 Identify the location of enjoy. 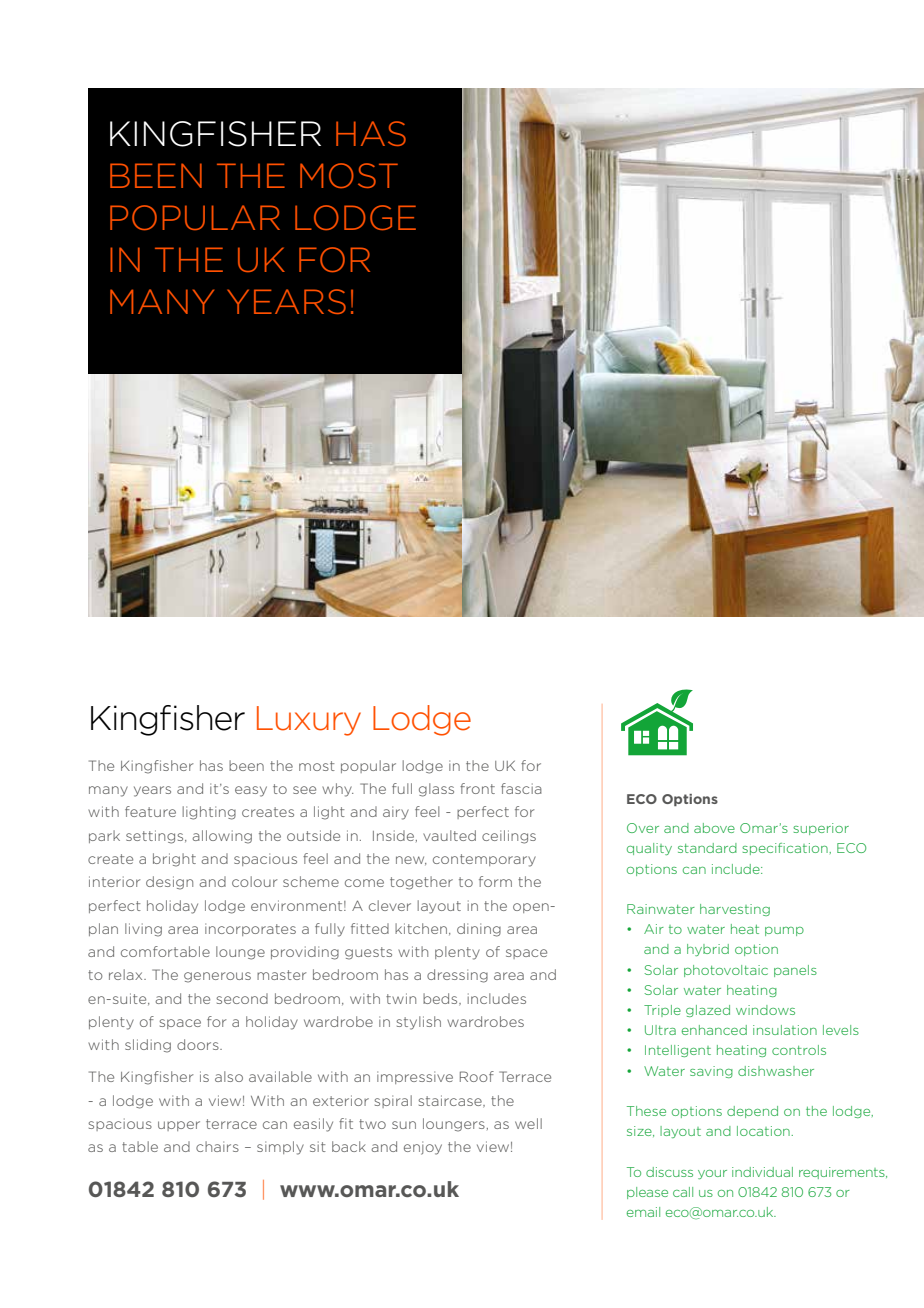
(423, 1148).
